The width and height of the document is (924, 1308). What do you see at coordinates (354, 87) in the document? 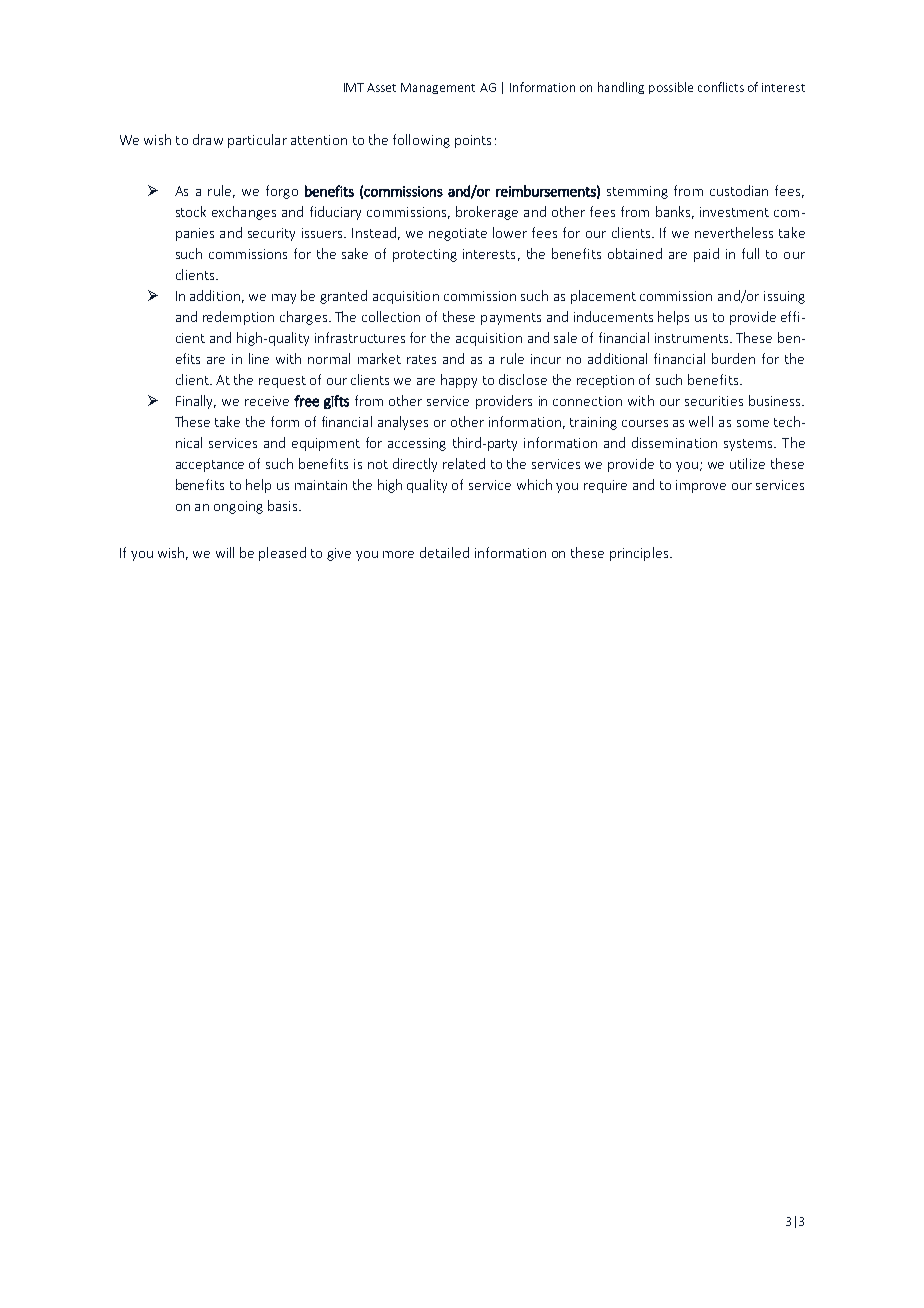
I see `IMT` at bounding box center [354, 87].
